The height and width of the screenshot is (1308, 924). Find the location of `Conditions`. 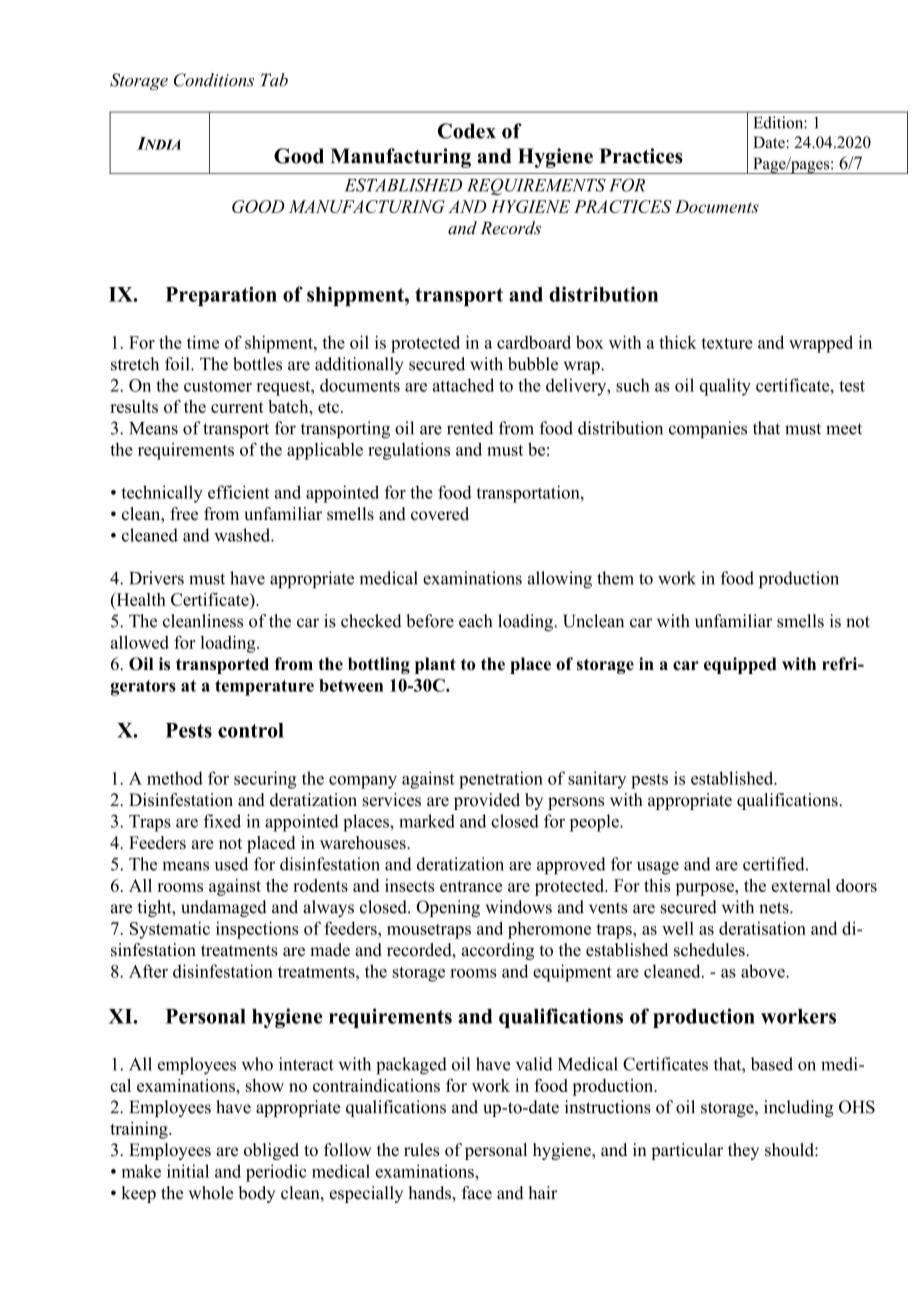

Conditions is located at coordinates (214, 80).
